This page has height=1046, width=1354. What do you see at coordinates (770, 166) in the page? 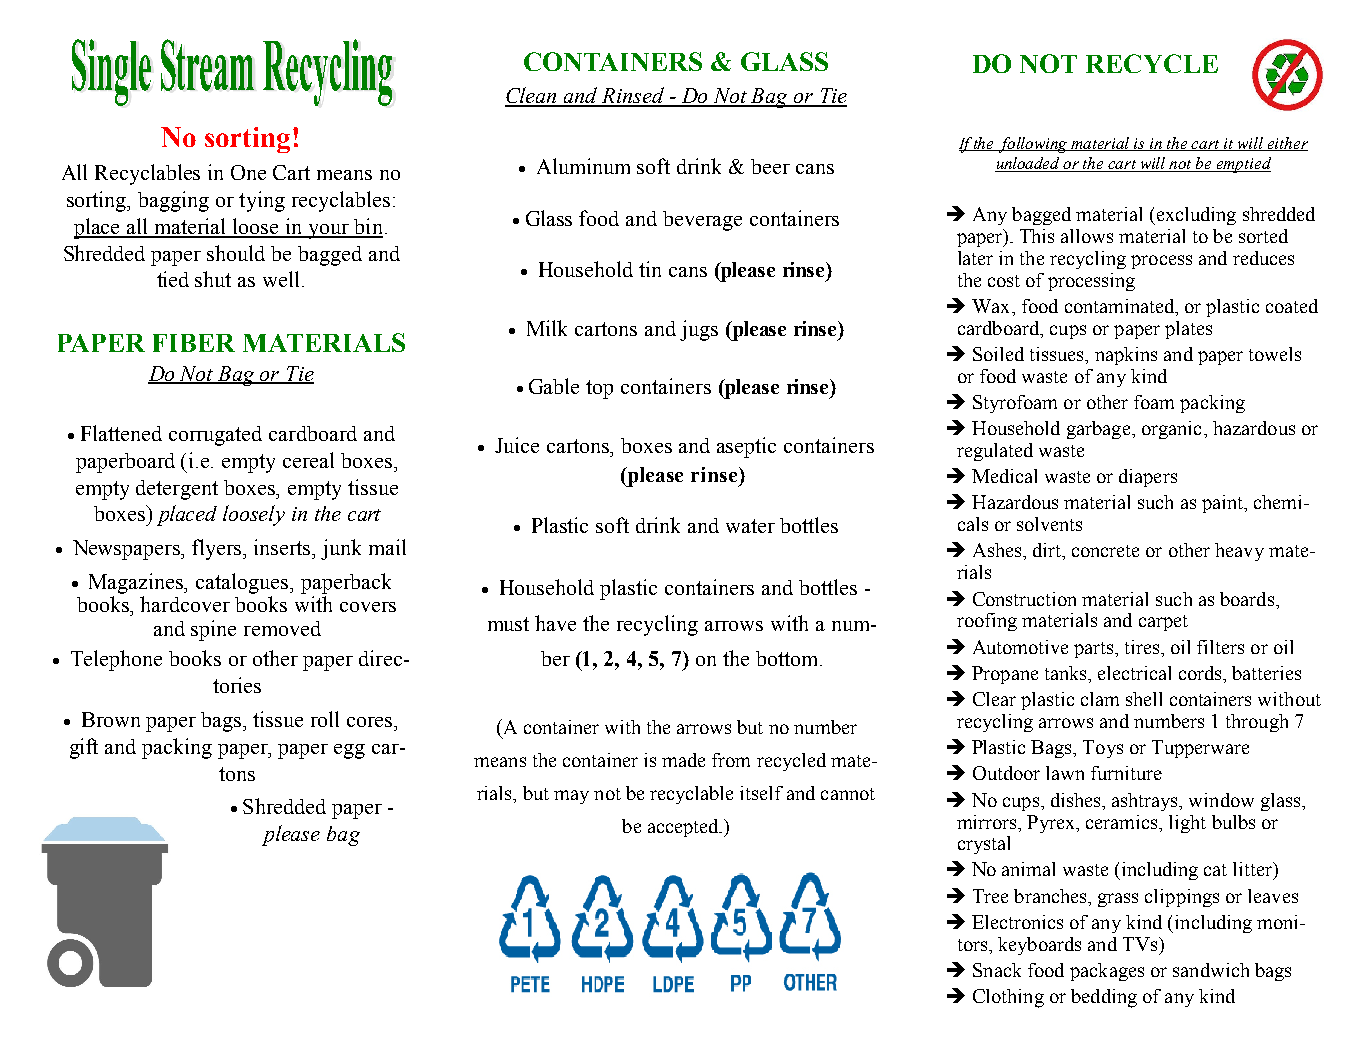
I see `beer` at bounding box center [770, 166].
